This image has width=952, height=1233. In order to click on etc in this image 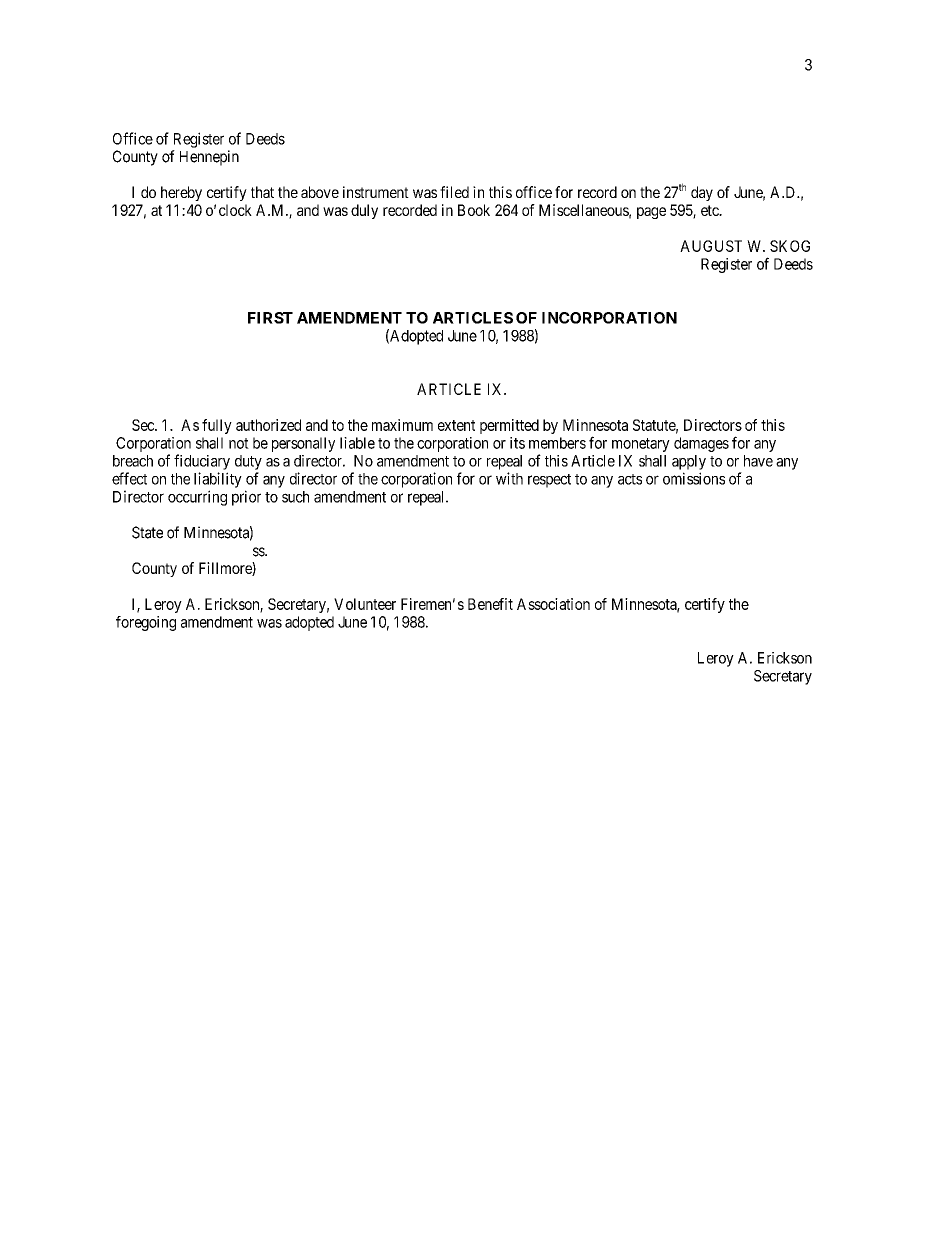, I will do `click(711, 210)`.
